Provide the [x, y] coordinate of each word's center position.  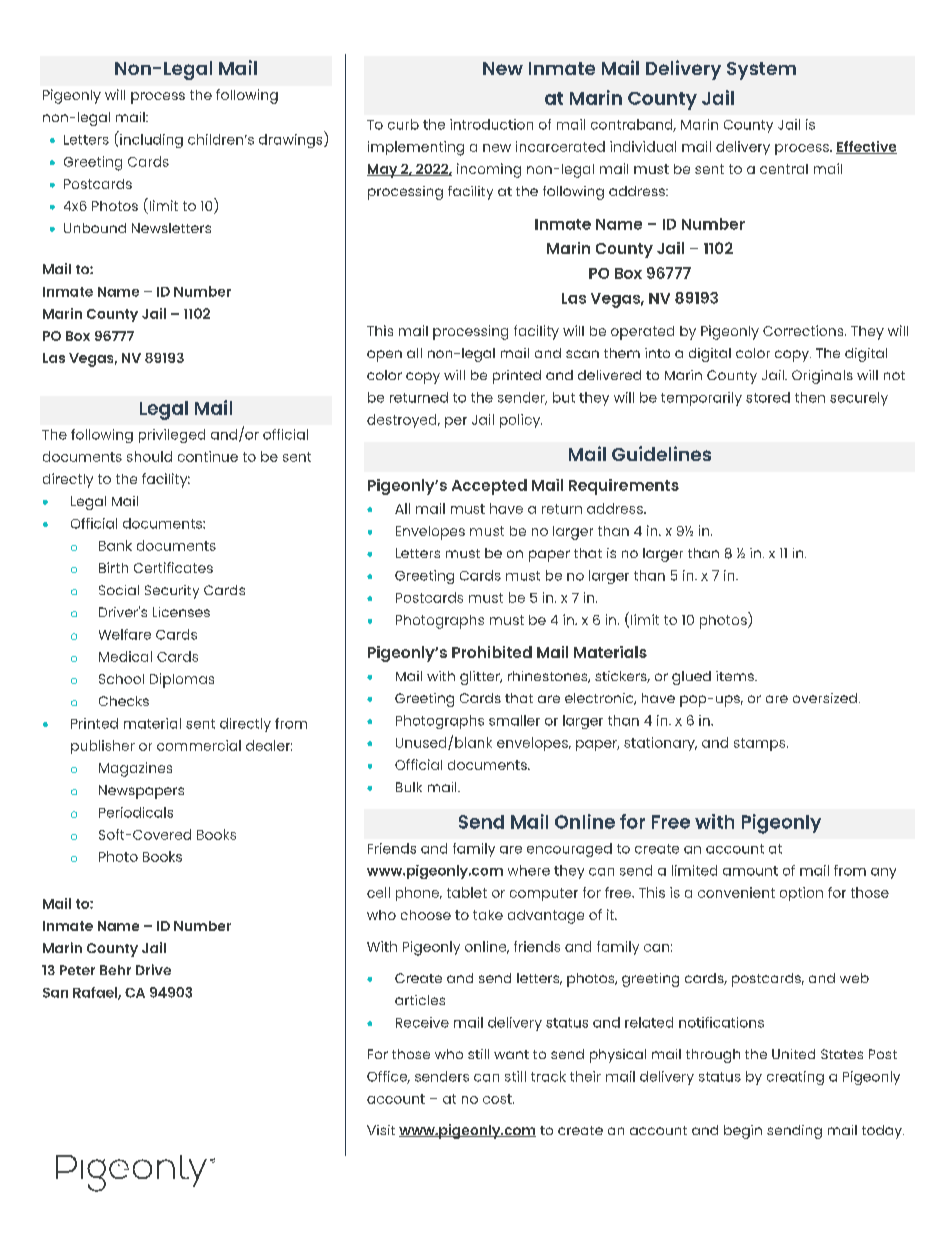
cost [498, 1099]
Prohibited [492, 652]
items [736, 676]
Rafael [96, 993]
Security [172, 592]
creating [795, 1078]
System [761, 71]
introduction [491, 124]
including [150, 139]
